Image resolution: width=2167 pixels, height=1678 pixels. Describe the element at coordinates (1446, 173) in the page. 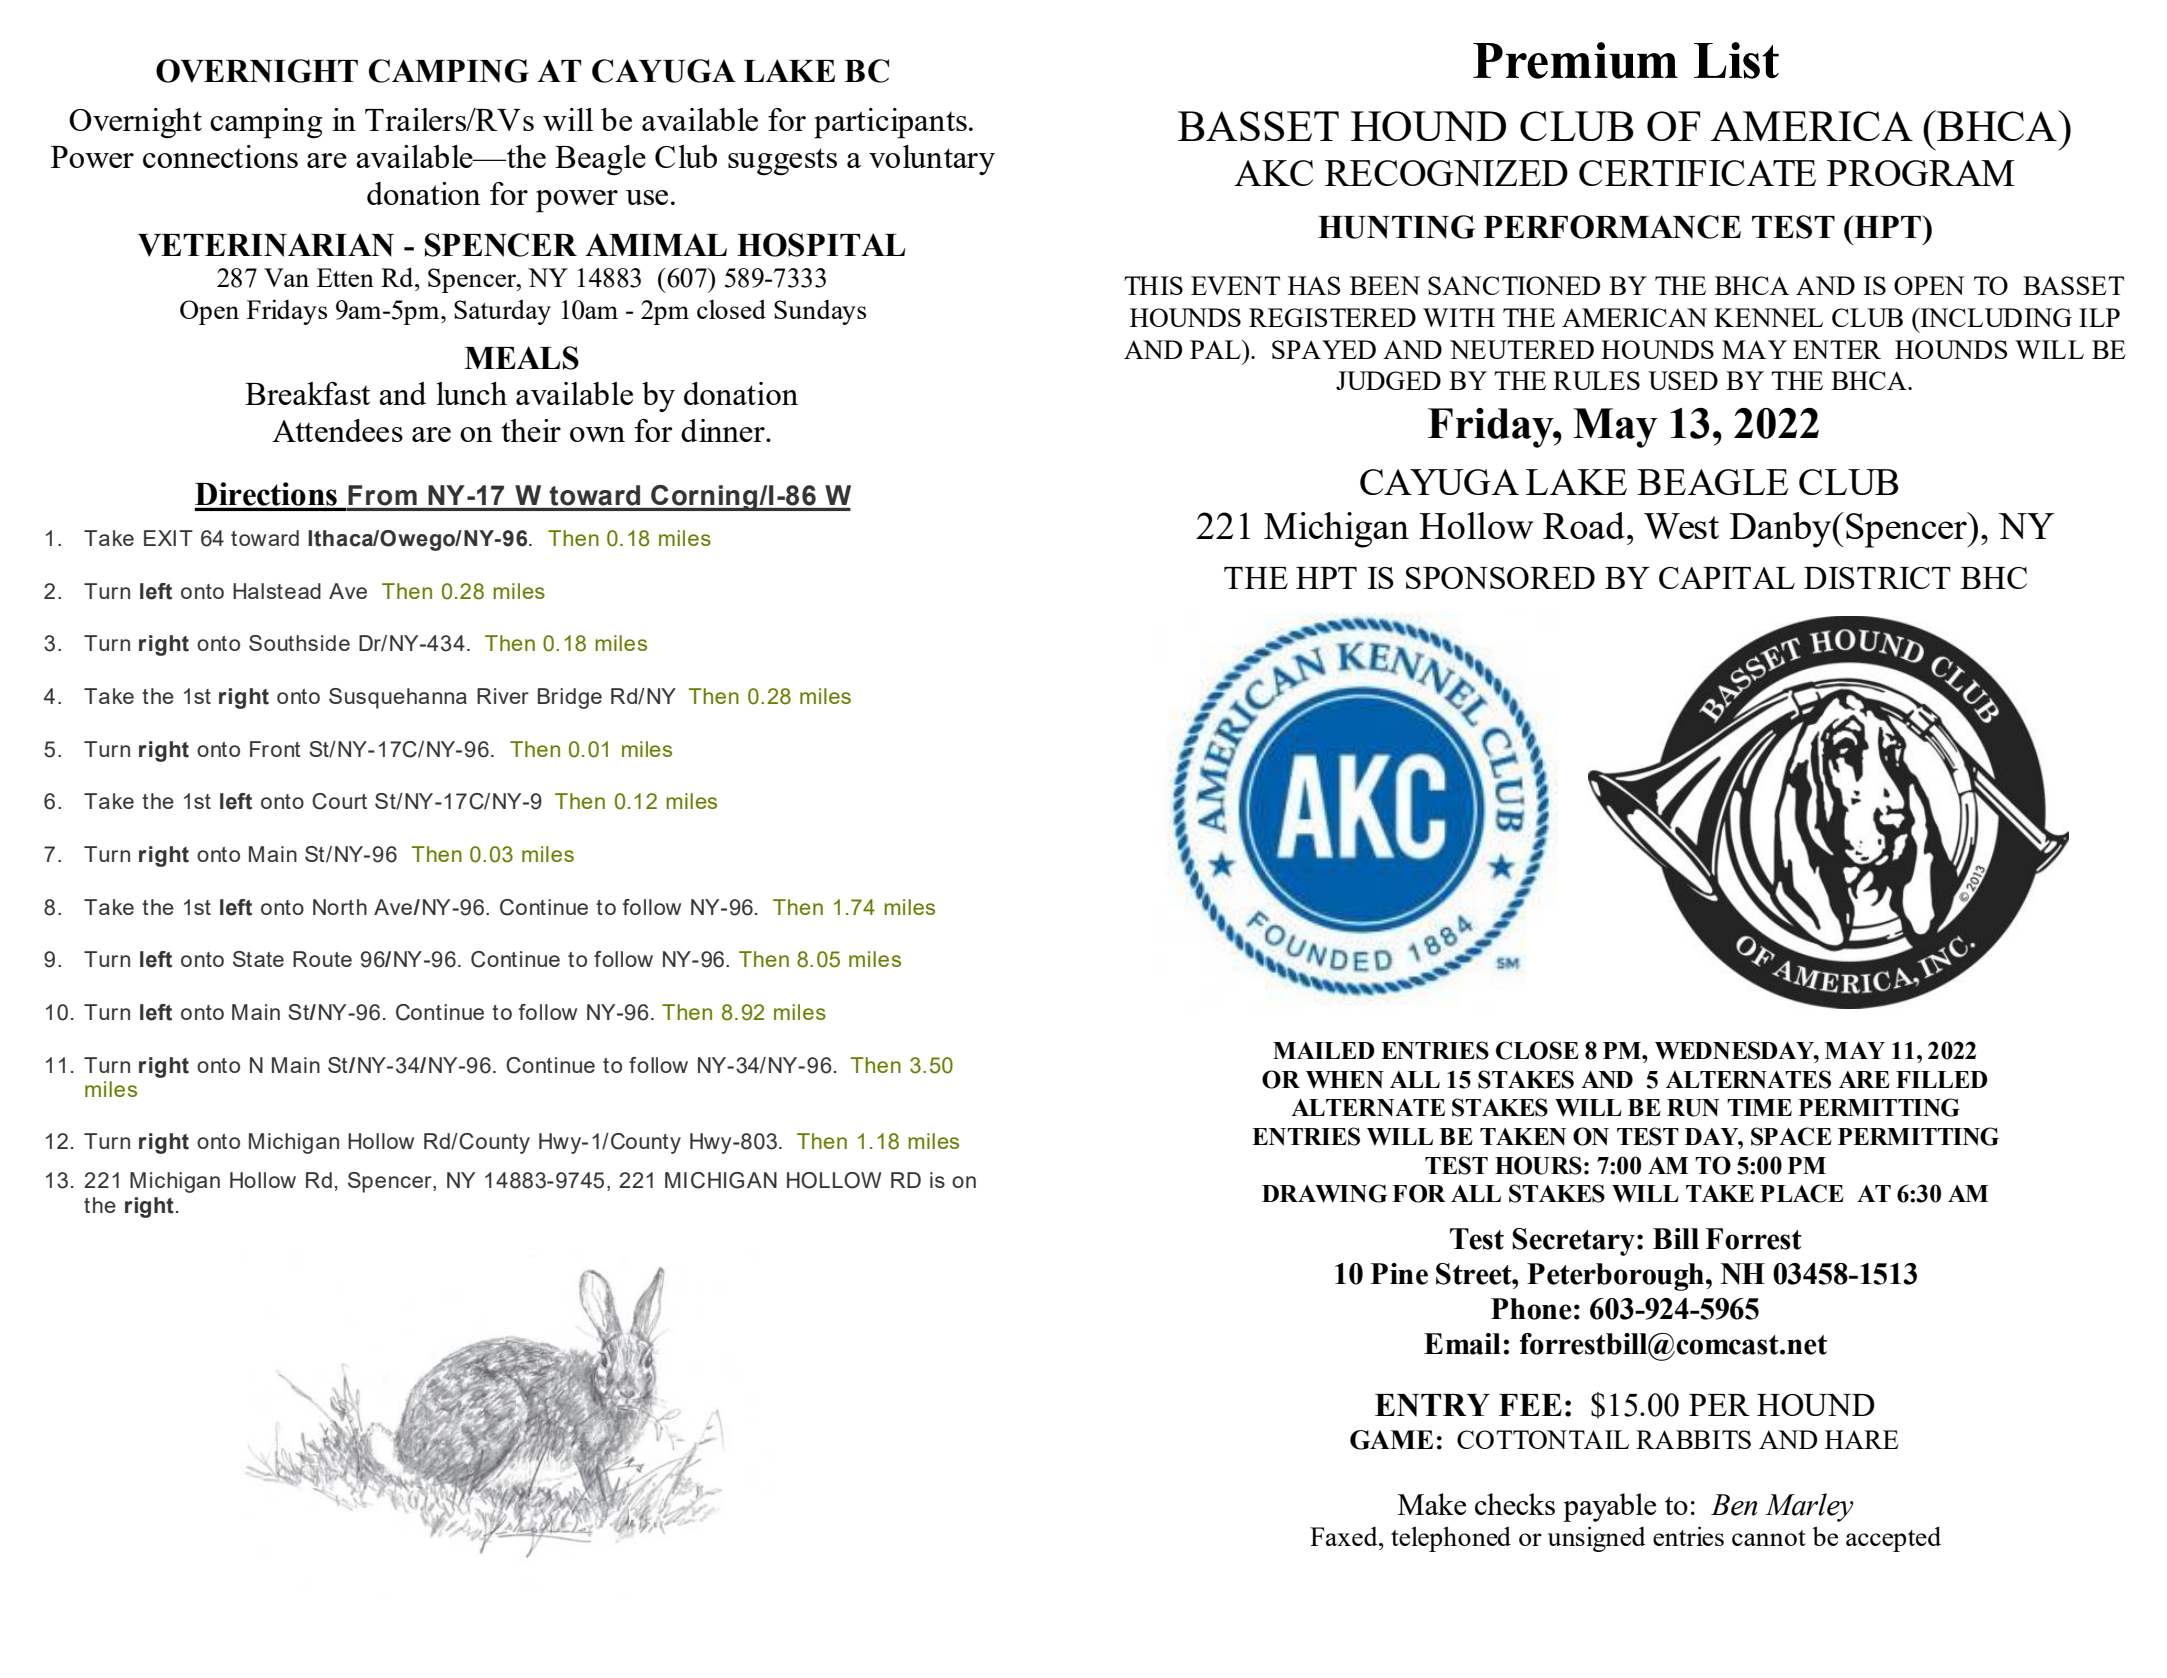

I see `RECOGNIZED` at that location.
